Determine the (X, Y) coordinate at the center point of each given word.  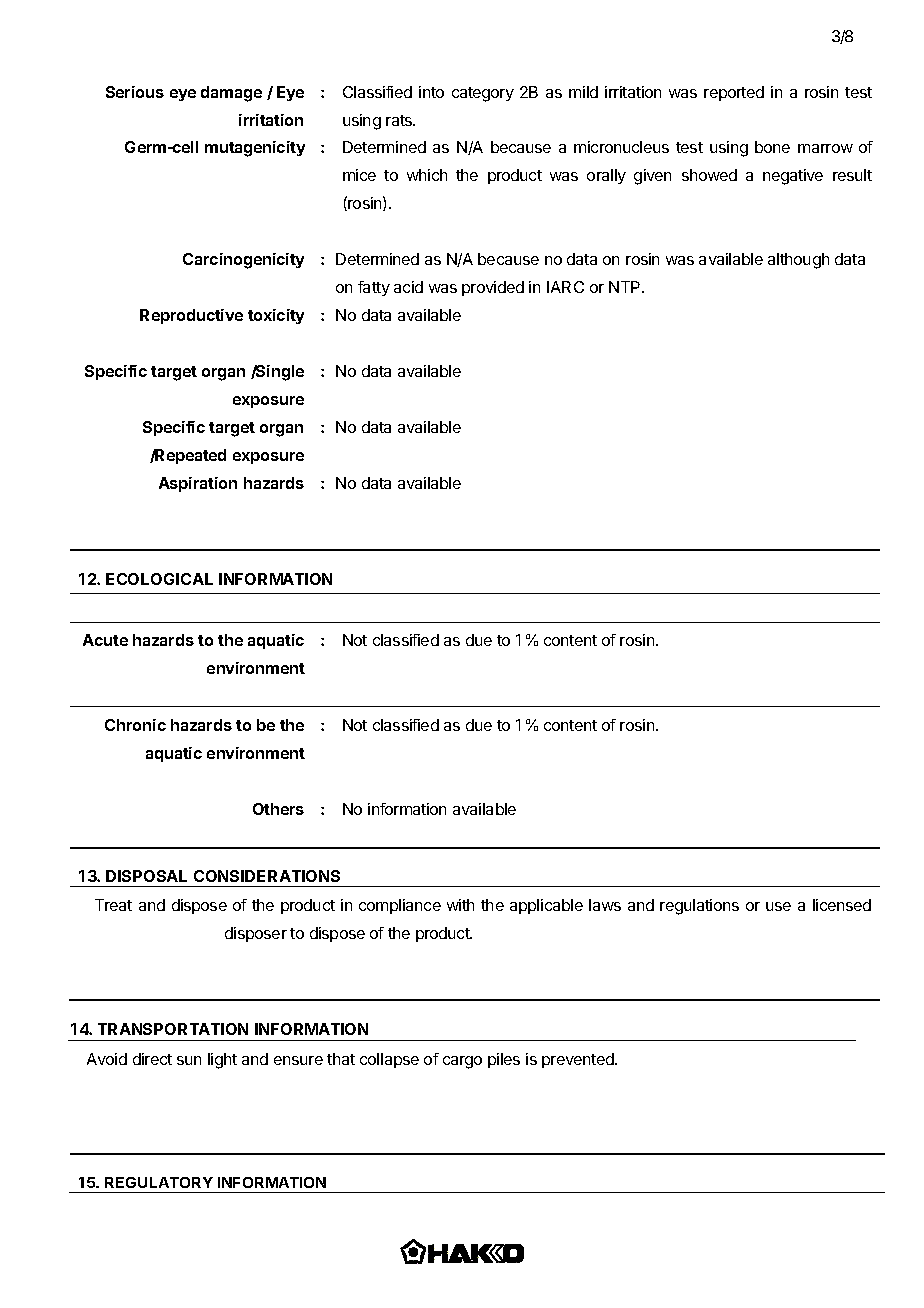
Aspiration (198, 484)
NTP (626, 287)
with (460, 905)
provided (493, 288)
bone (772, 147)
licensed (842, 905)
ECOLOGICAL (159, 579)
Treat (113, 905)
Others (278, 809)
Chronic (135, 725)
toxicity (276, 316)
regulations (699, 907)
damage (231, 94)
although (798, 261)
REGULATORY (159, 1182)
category (483, 94)
